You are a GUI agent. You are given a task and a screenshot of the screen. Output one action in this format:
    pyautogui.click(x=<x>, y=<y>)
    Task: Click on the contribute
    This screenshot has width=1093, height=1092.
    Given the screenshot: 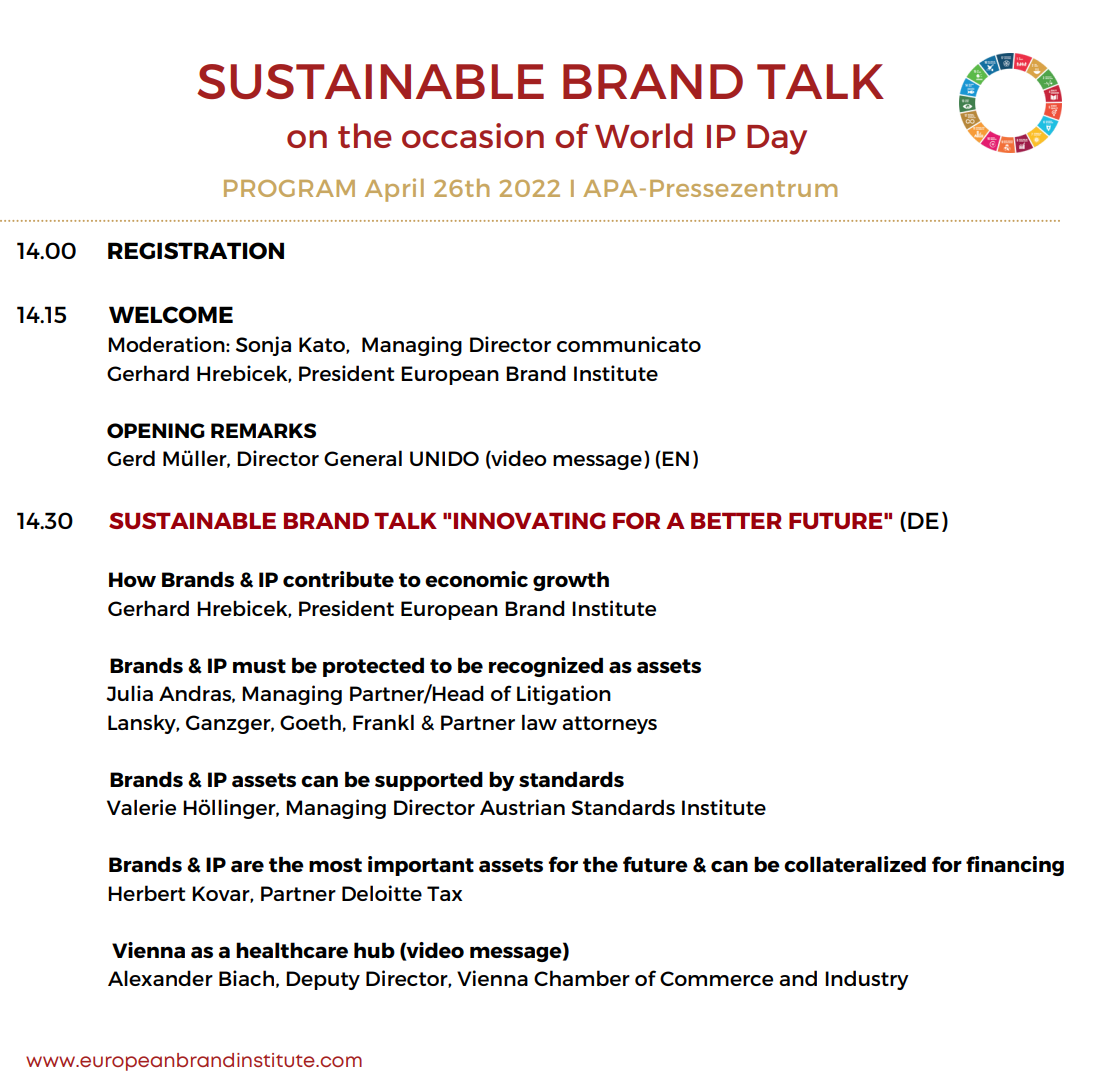 What is the action you would take?
    pyautogui.click(x=338, y=579)
